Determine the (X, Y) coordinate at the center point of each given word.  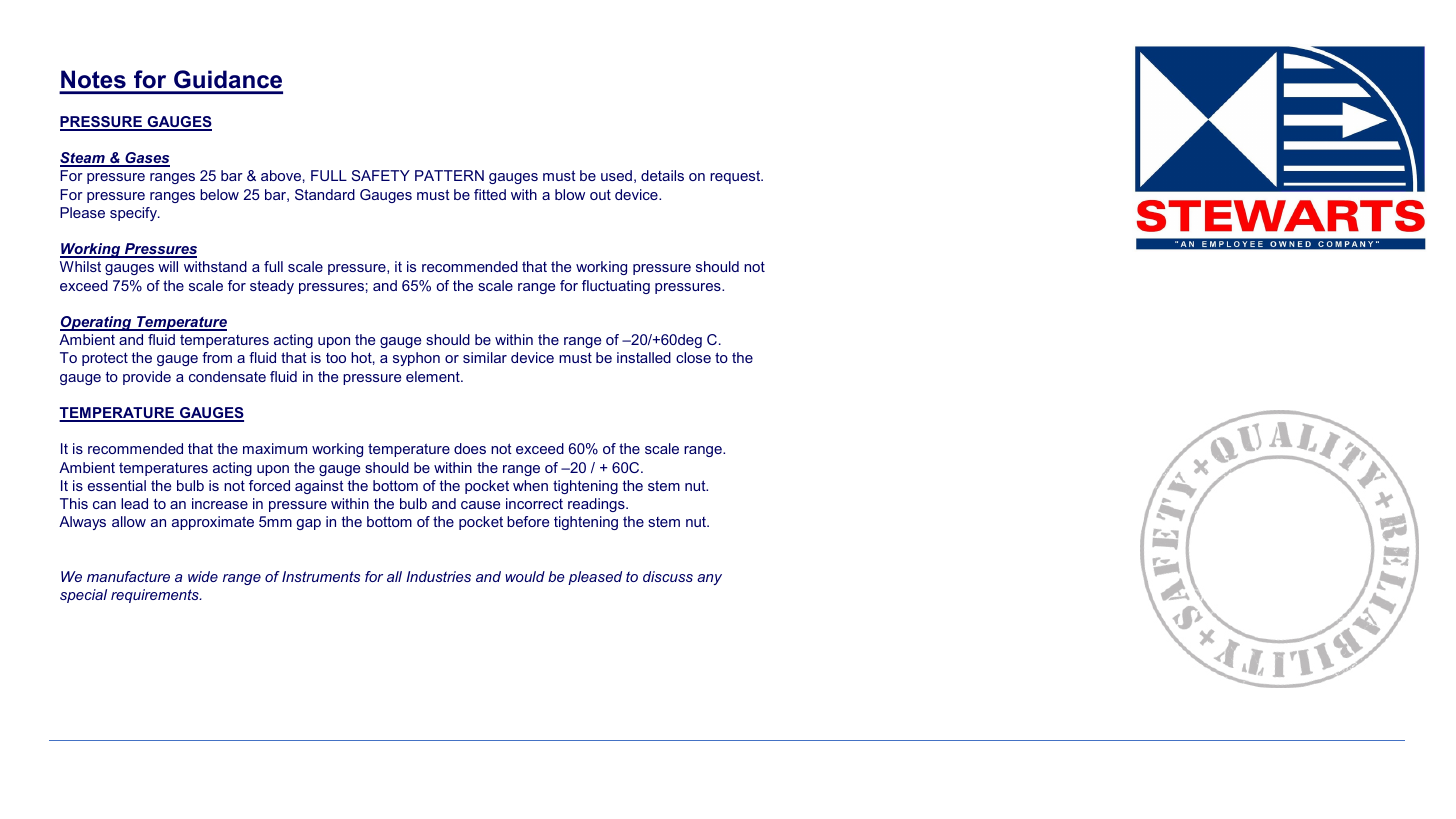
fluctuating (616, 287)
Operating (97, 323)
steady (272, 287)
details (662, 175)
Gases (146, 159)
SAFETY (381, 175)
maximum (275, 448)
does (470, 448)
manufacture (128, 576)
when (530, 485)
